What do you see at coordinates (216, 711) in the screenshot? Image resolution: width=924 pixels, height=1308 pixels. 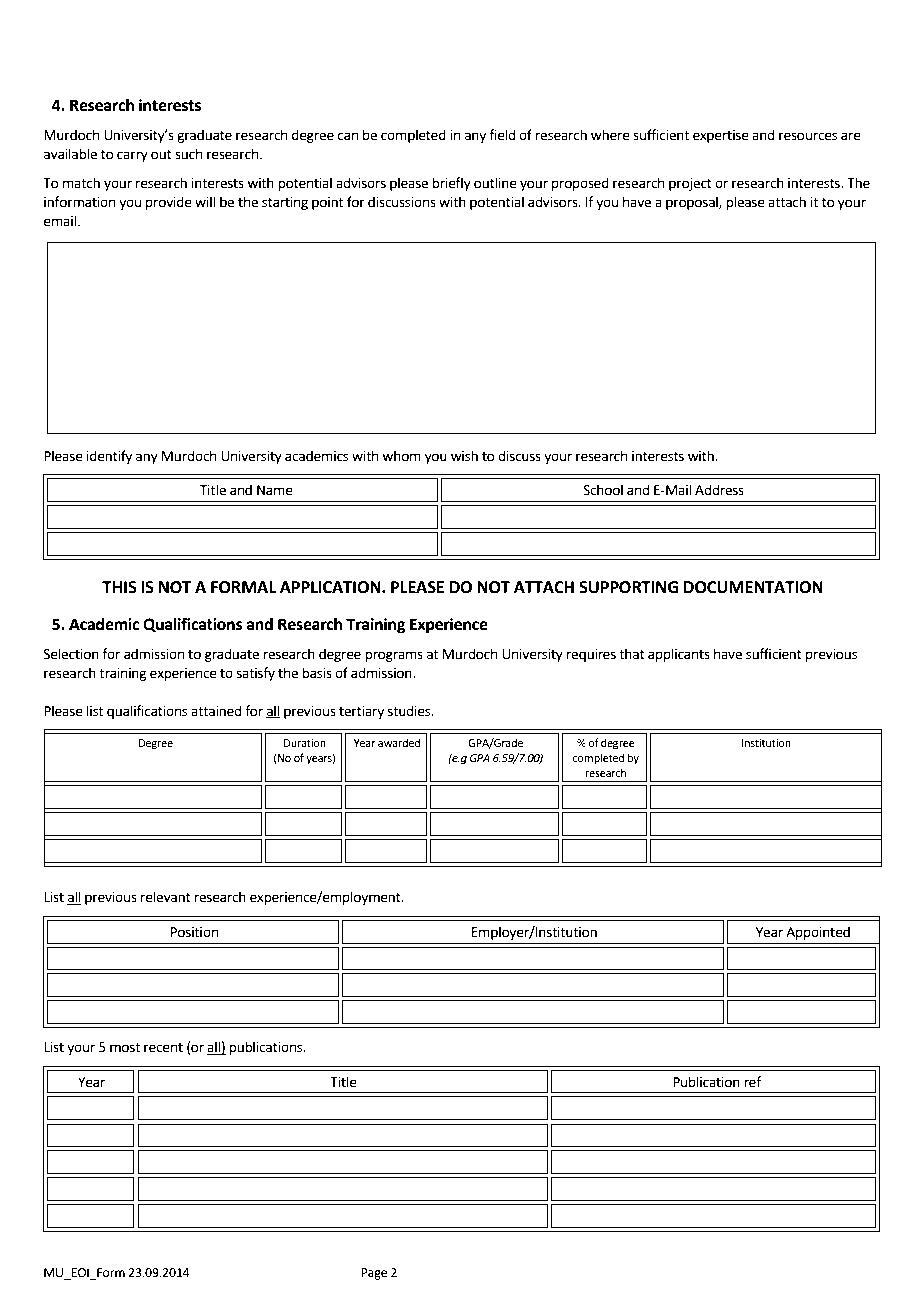 I see `attained` at bounding box center [216, 711].
